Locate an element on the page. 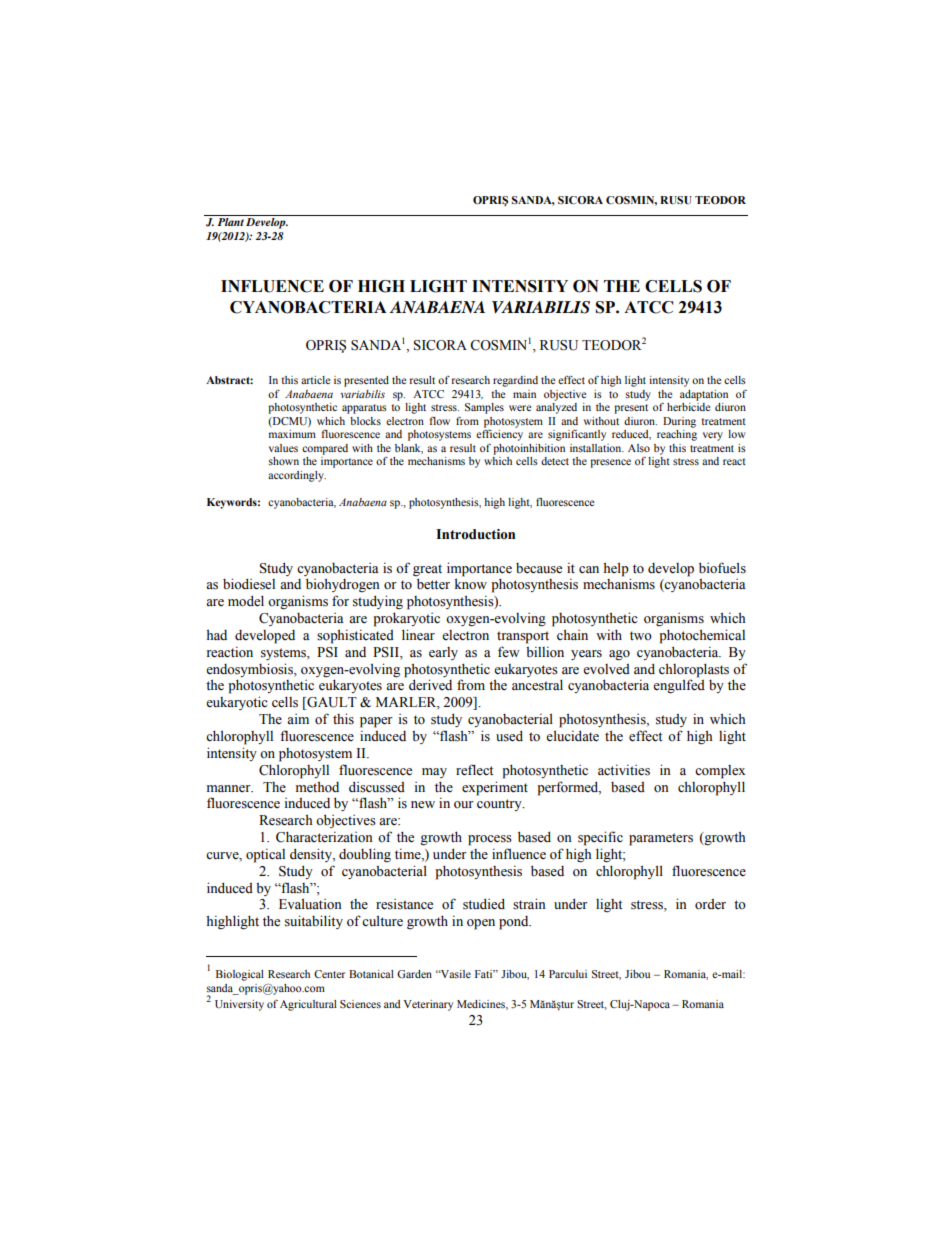 This page has height=1233, width=952. Samples is located at coordinates (484, 408).
